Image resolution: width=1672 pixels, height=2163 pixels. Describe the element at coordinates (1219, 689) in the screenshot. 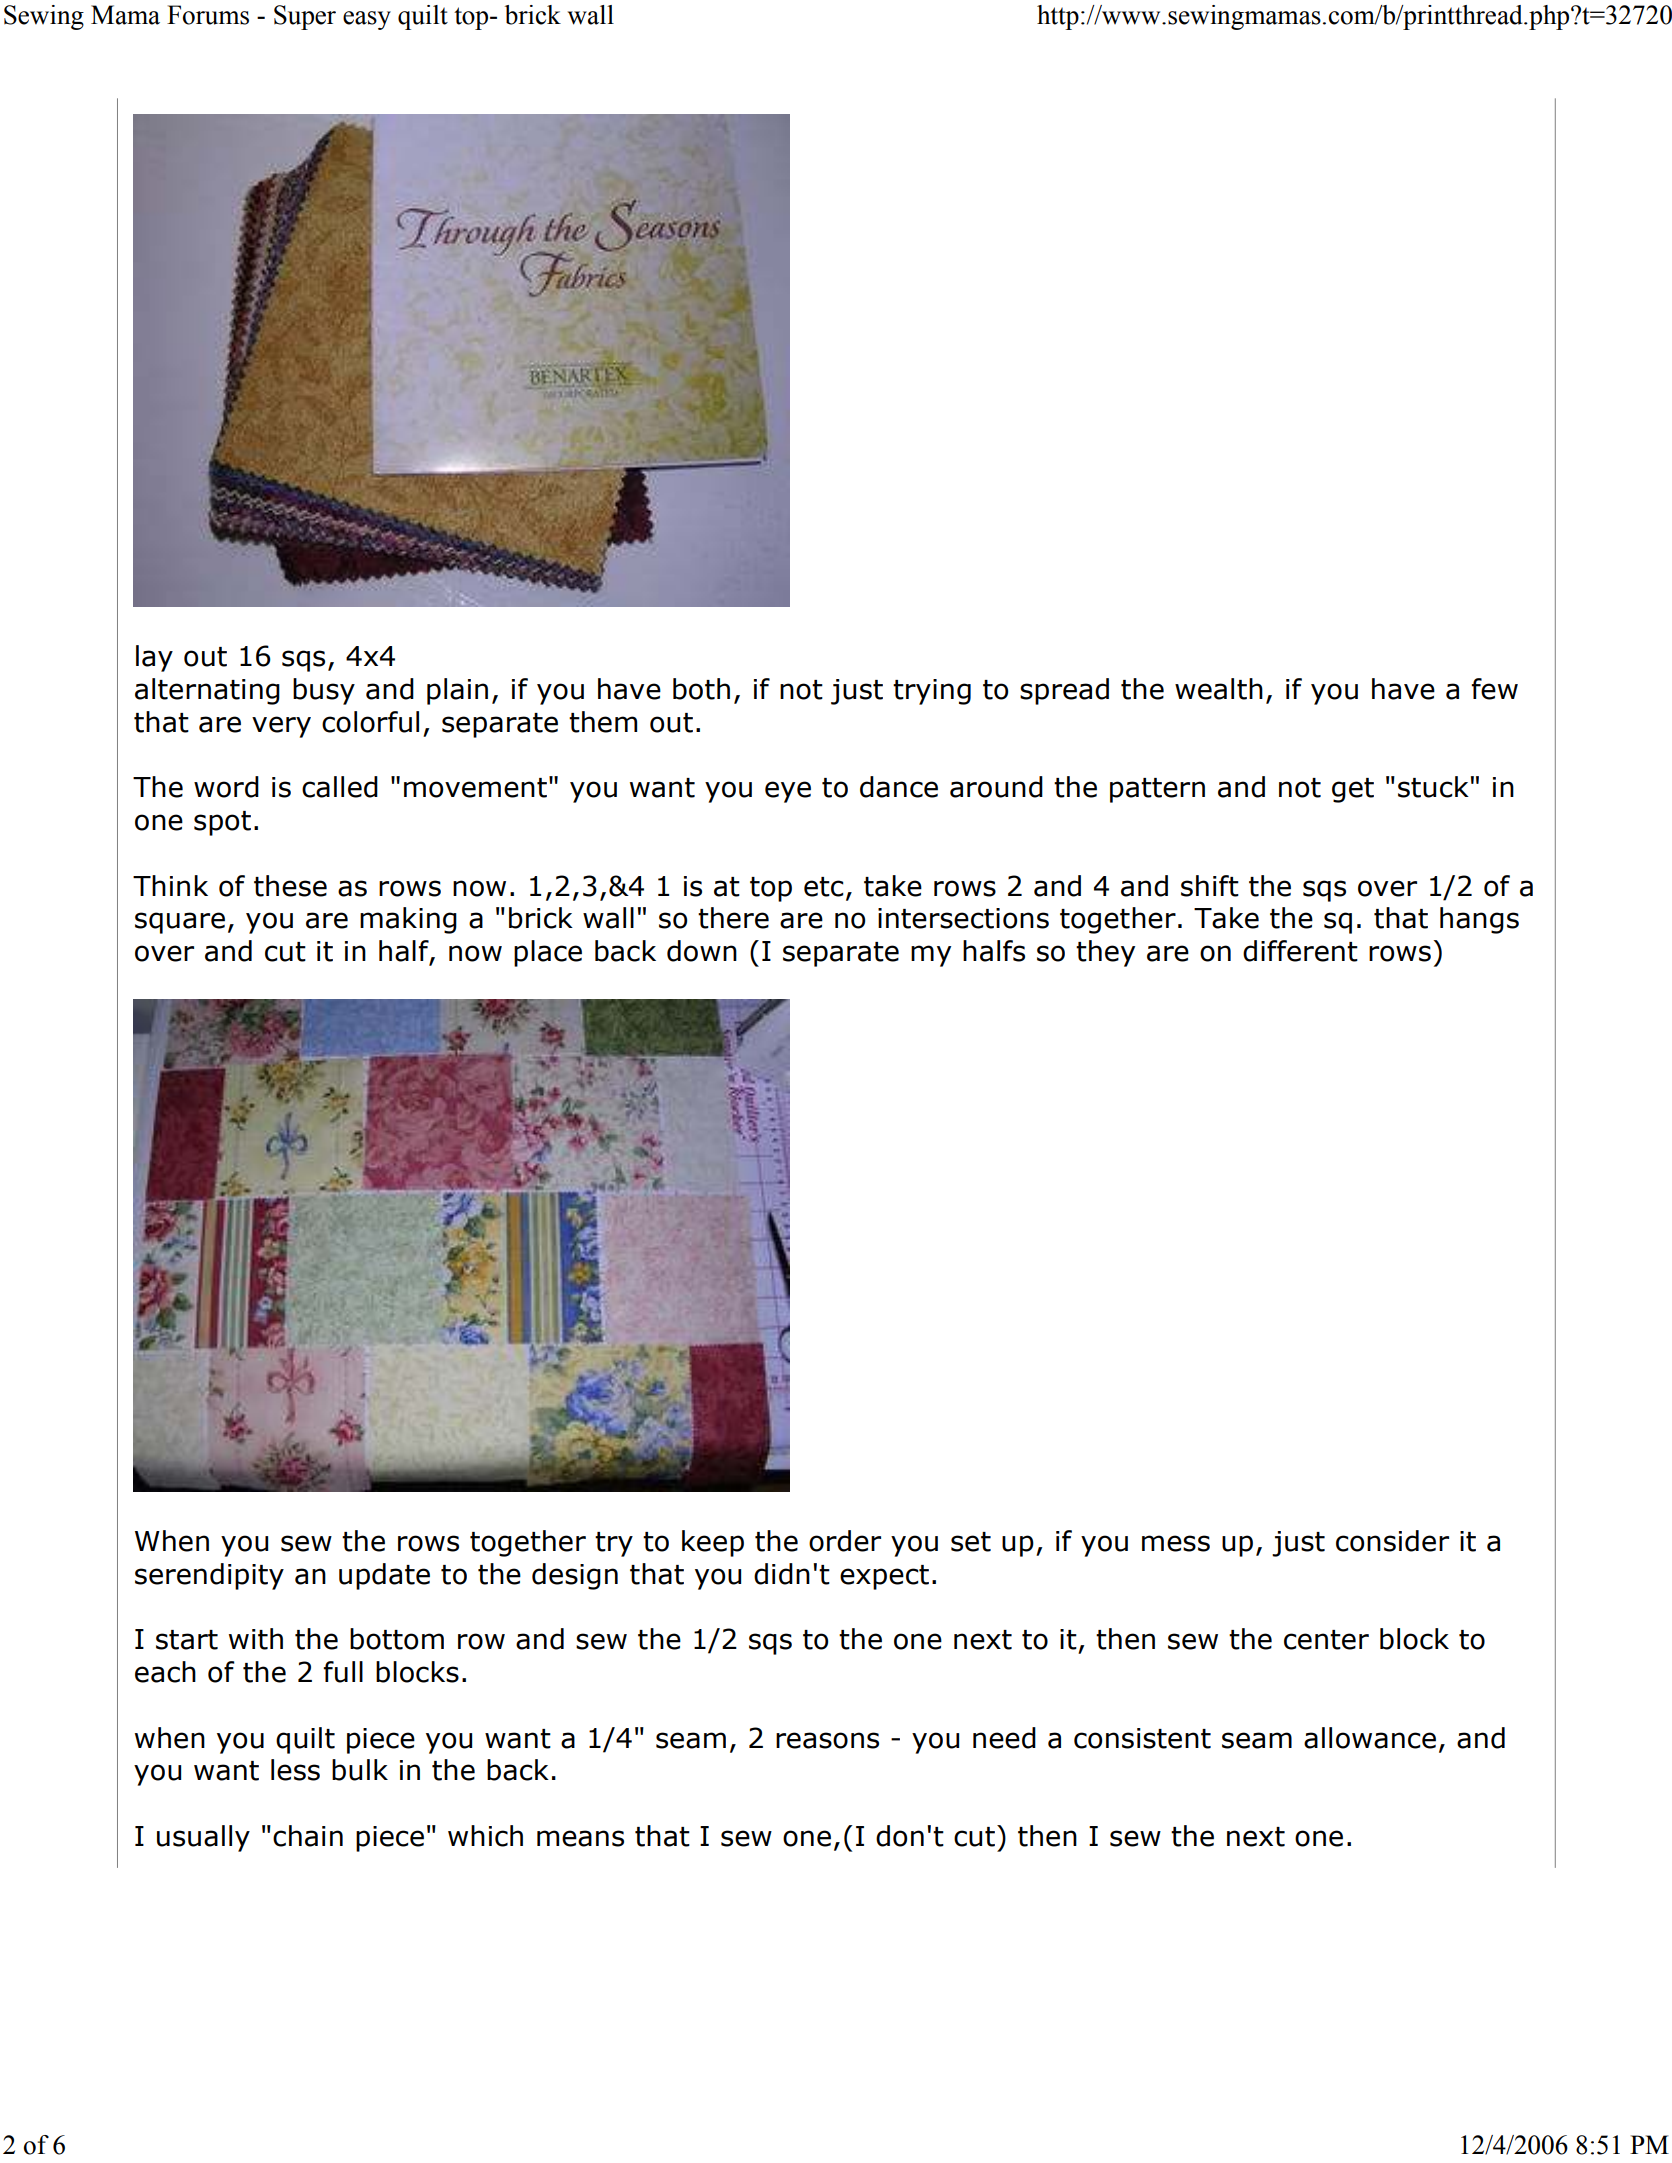

I see `wealth` at that location.
